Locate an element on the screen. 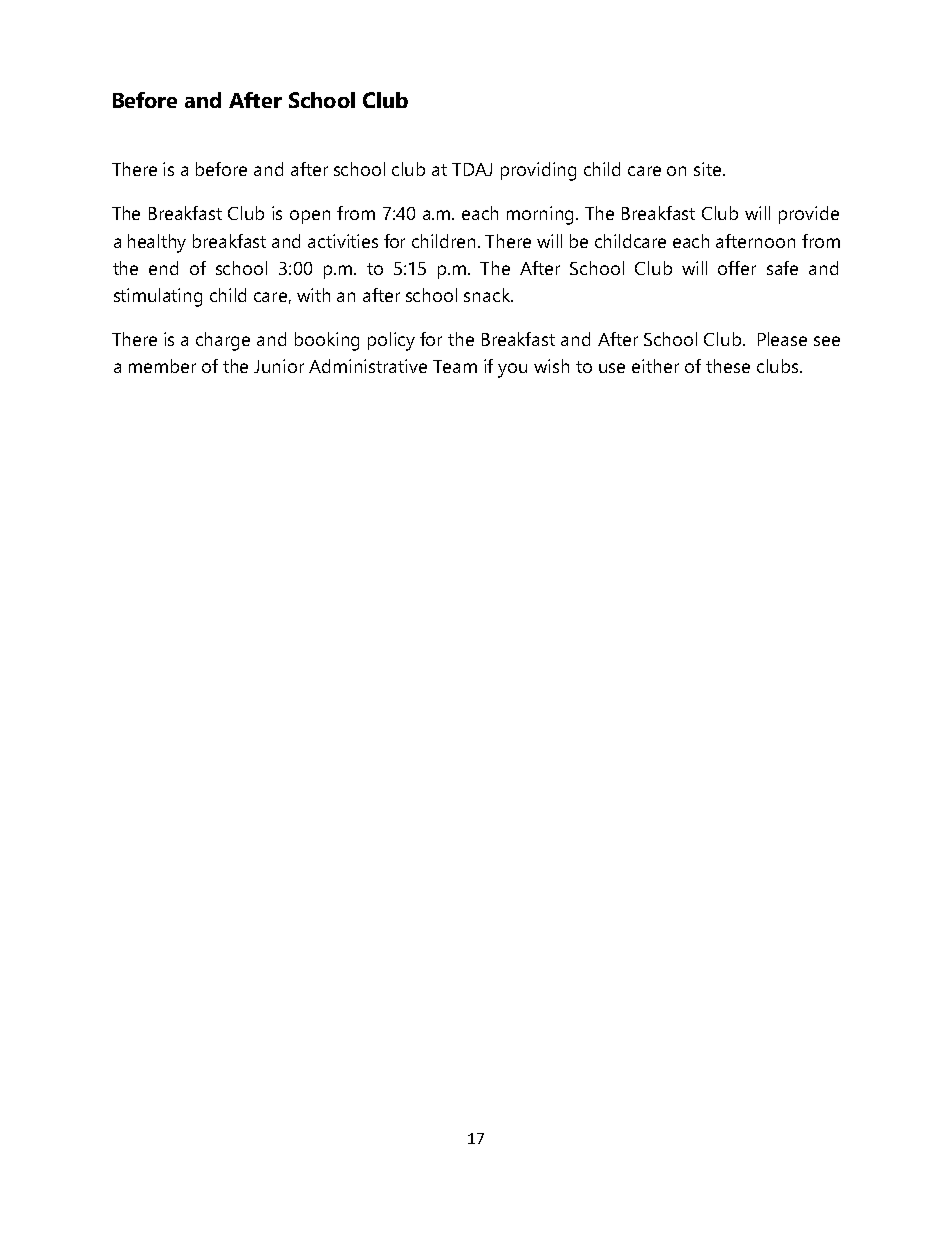 Image resolution: width=952 pixels, height=1233 pixels. policy is located at coordinates (391, 341).
